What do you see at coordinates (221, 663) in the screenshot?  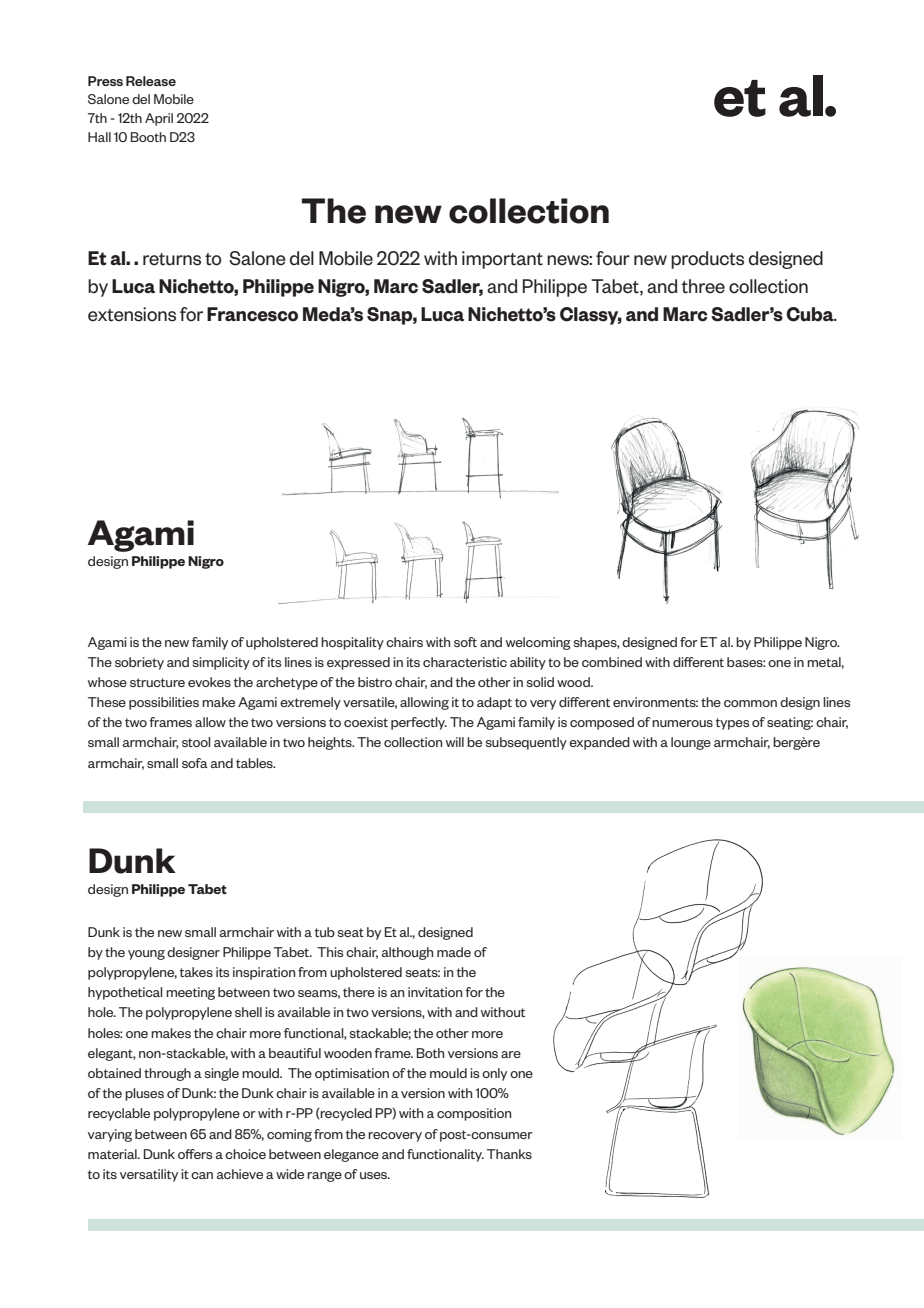 I see `simplicity` at bounding box center [221, 663].
